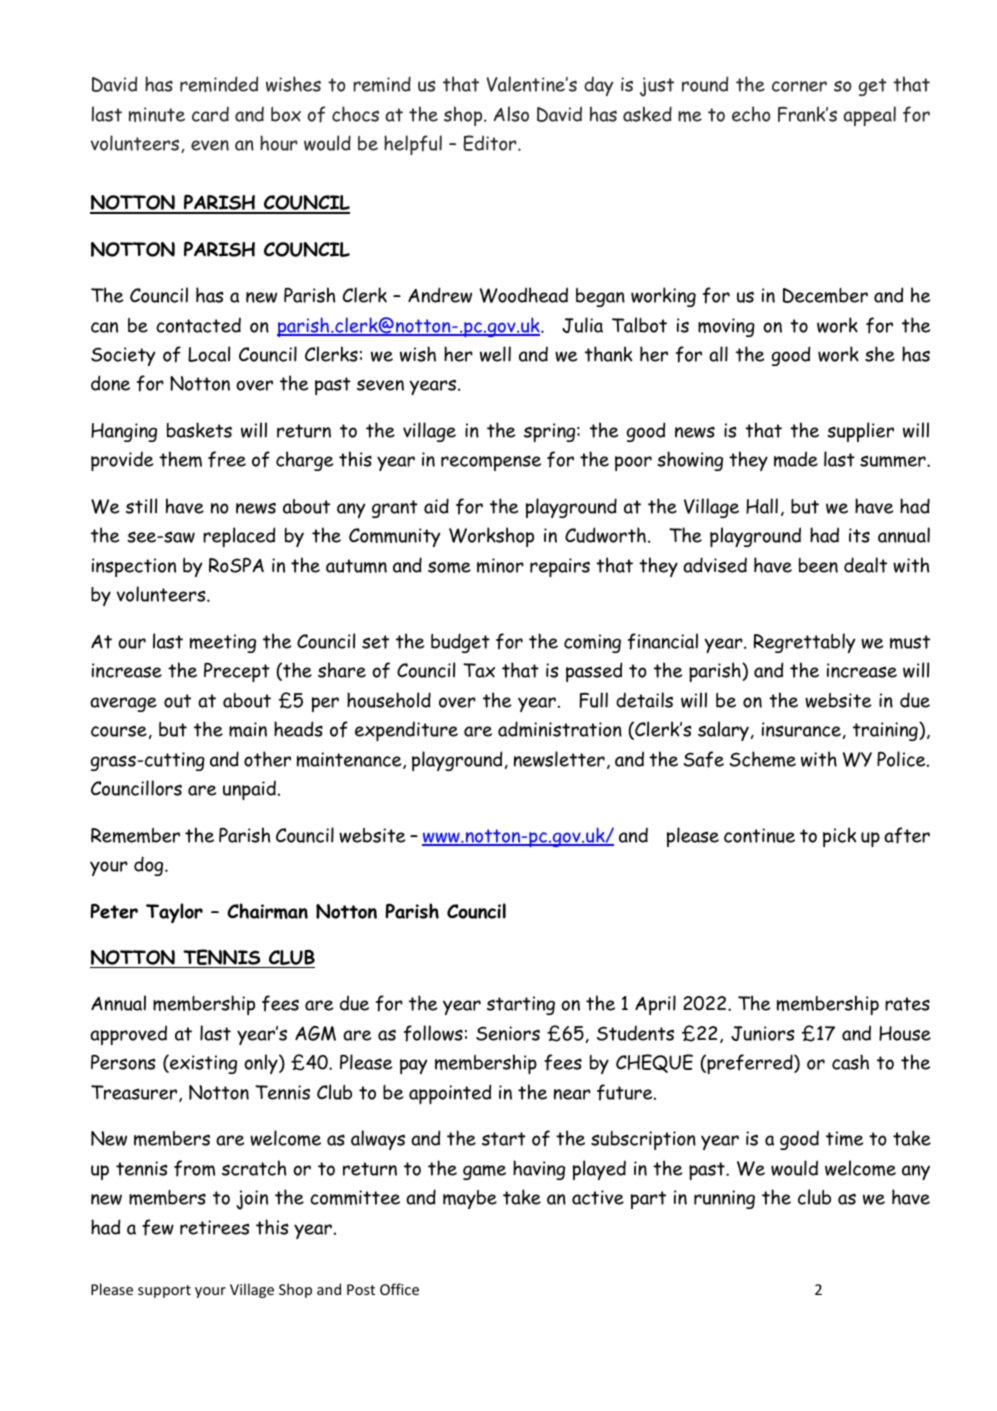 The height and width of the image is (1411, 997). I want to click on Tax, so click(479, 670).
